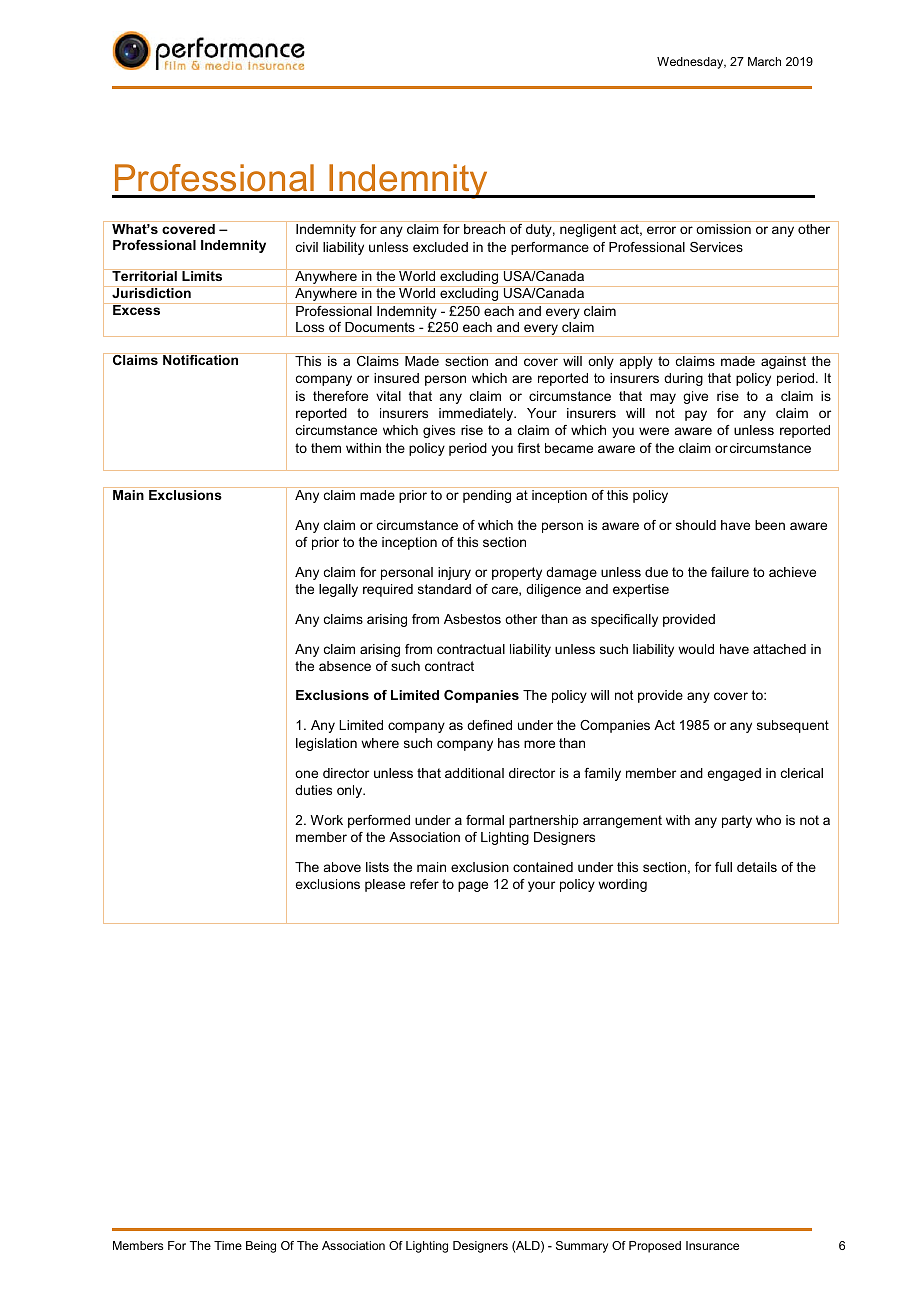 The height and width of the screenshot is (1309, 924). What do you see at coordinates (487, 496) in the screenshot?
I see `pending` at bounding box center [487, 496].
